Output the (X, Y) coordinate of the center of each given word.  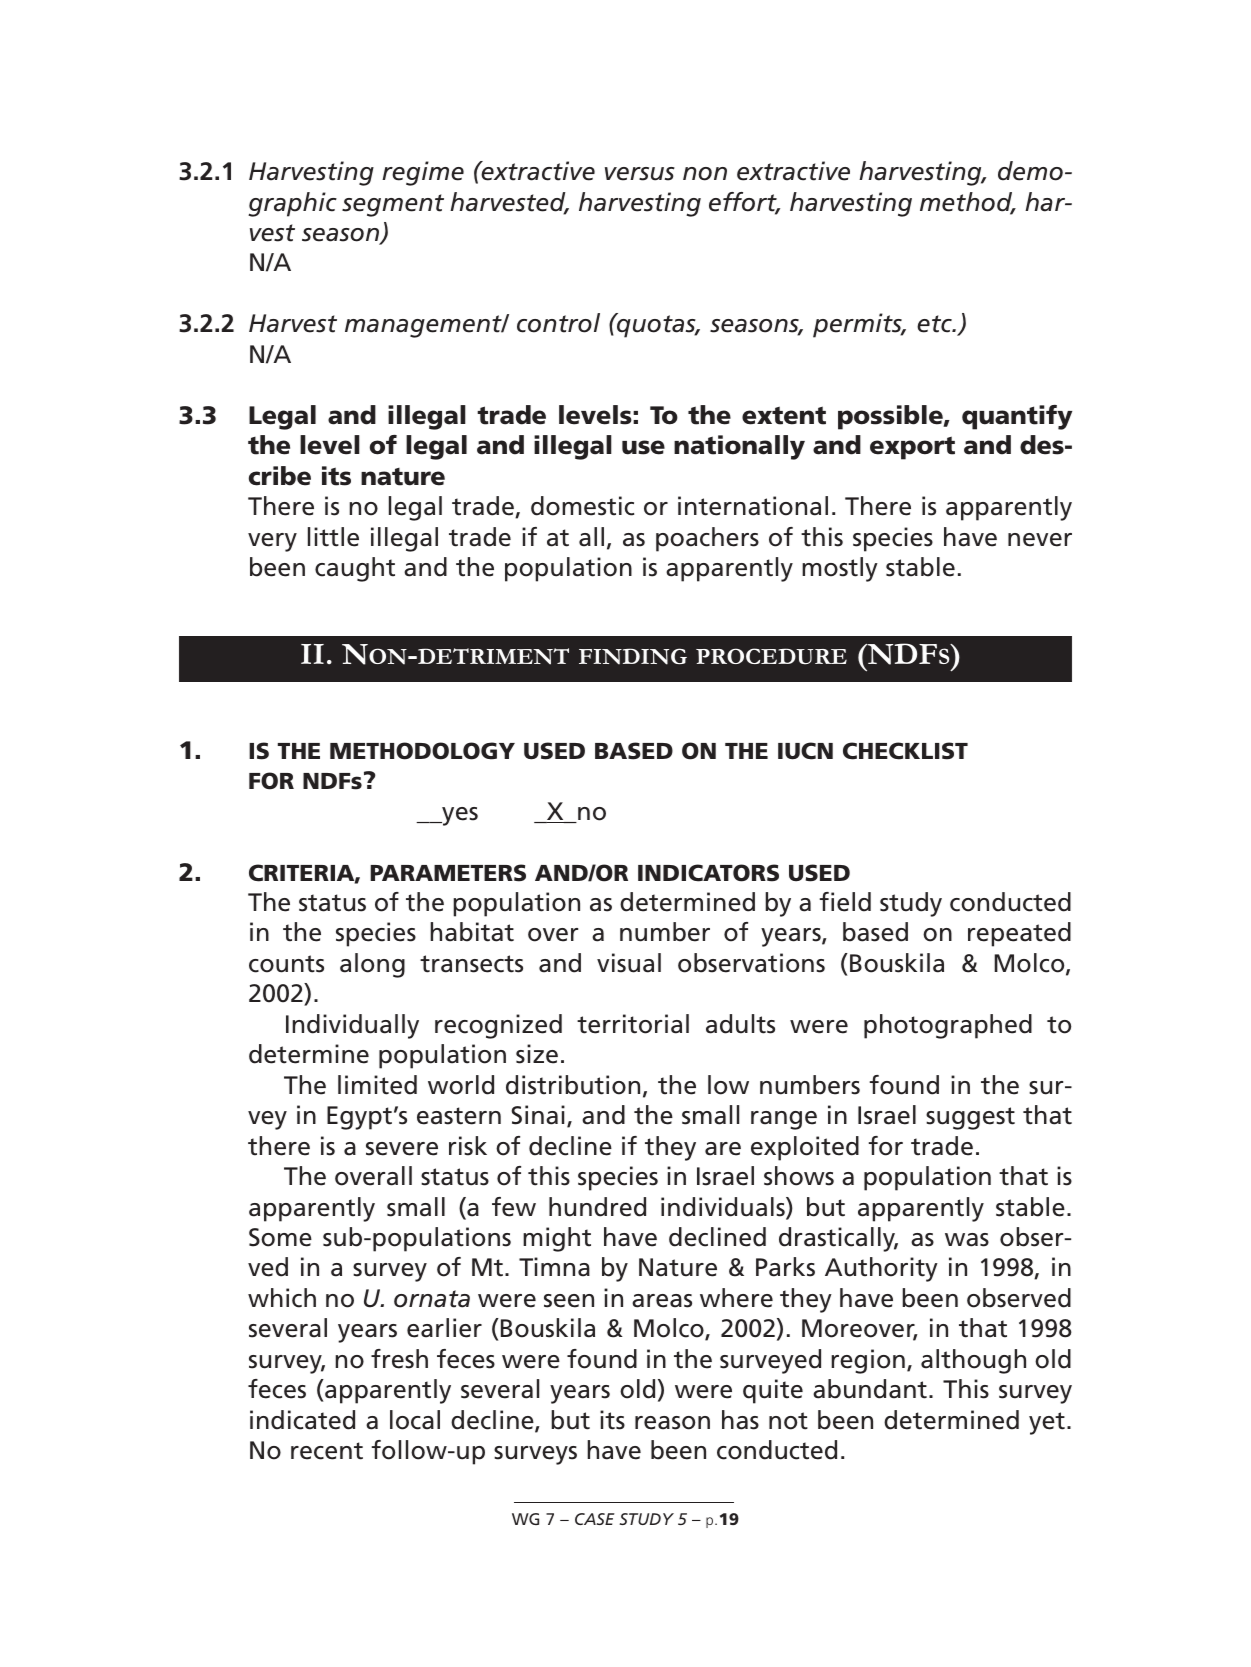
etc (935, 324)
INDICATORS (708, 873)
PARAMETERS (448, 873)
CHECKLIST (905, 751)
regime (423, 173)
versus (640, 174)
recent (327, 1451)
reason (672, 1423)
